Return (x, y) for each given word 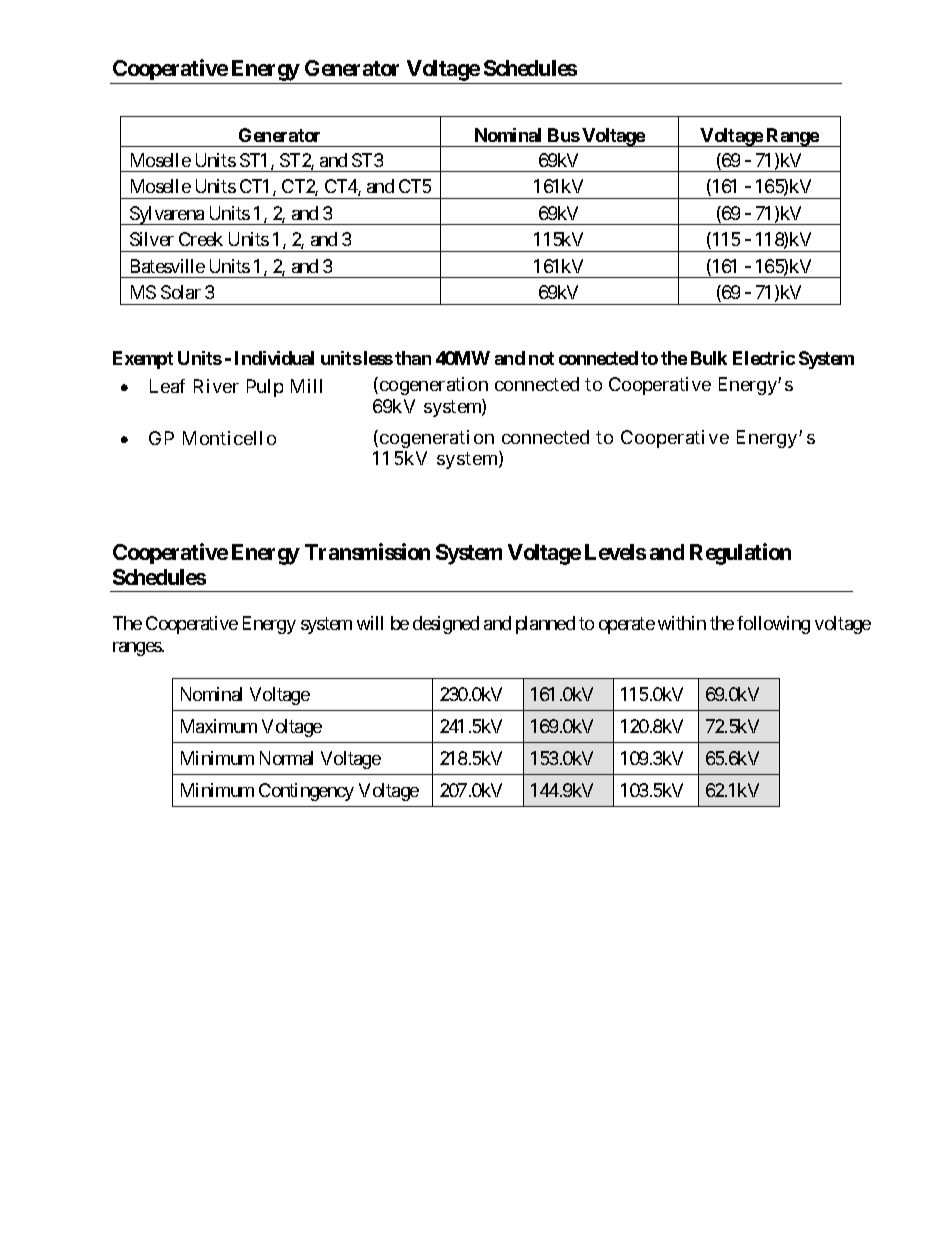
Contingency (306, 792)
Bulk (709, 358)
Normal (286, 758)
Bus (564, 135)
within (682, 623)
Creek (201, 239)
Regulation (740, 554)
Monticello (229, 438)
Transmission (367, 551)
